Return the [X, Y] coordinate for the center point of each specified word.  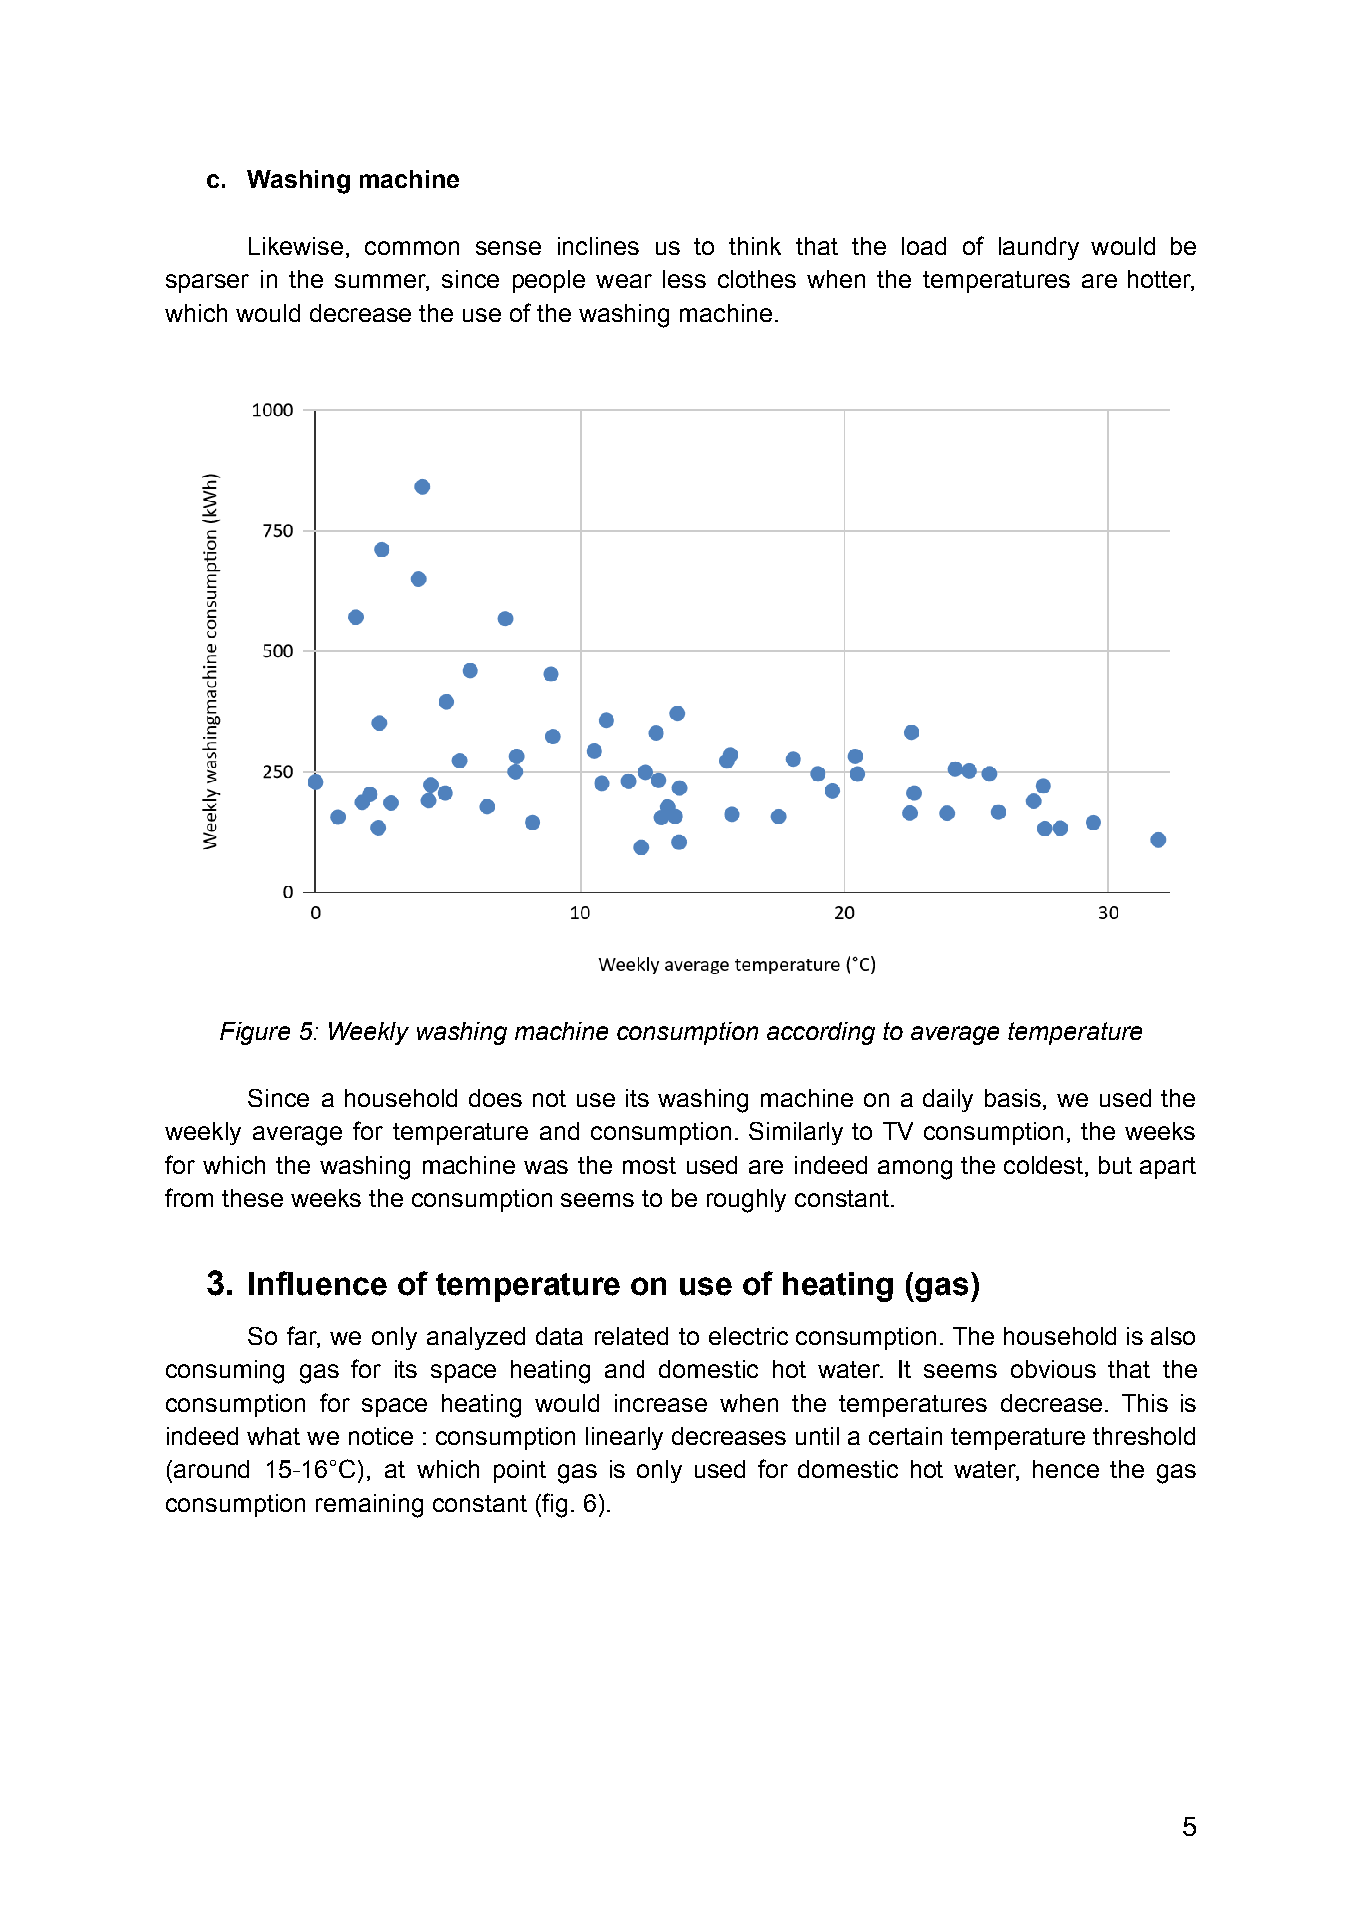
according [821, 1033]
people [549, 281]
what [273, 1436]
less [684, 279]
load [924, 246]
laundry [1039, 248]
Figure [255, 1033]
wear [624, 281]
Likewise [296, 246]
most [649, 1165]
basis [1013, 1098]
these [252, 1198]
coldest [1043, 1165]
